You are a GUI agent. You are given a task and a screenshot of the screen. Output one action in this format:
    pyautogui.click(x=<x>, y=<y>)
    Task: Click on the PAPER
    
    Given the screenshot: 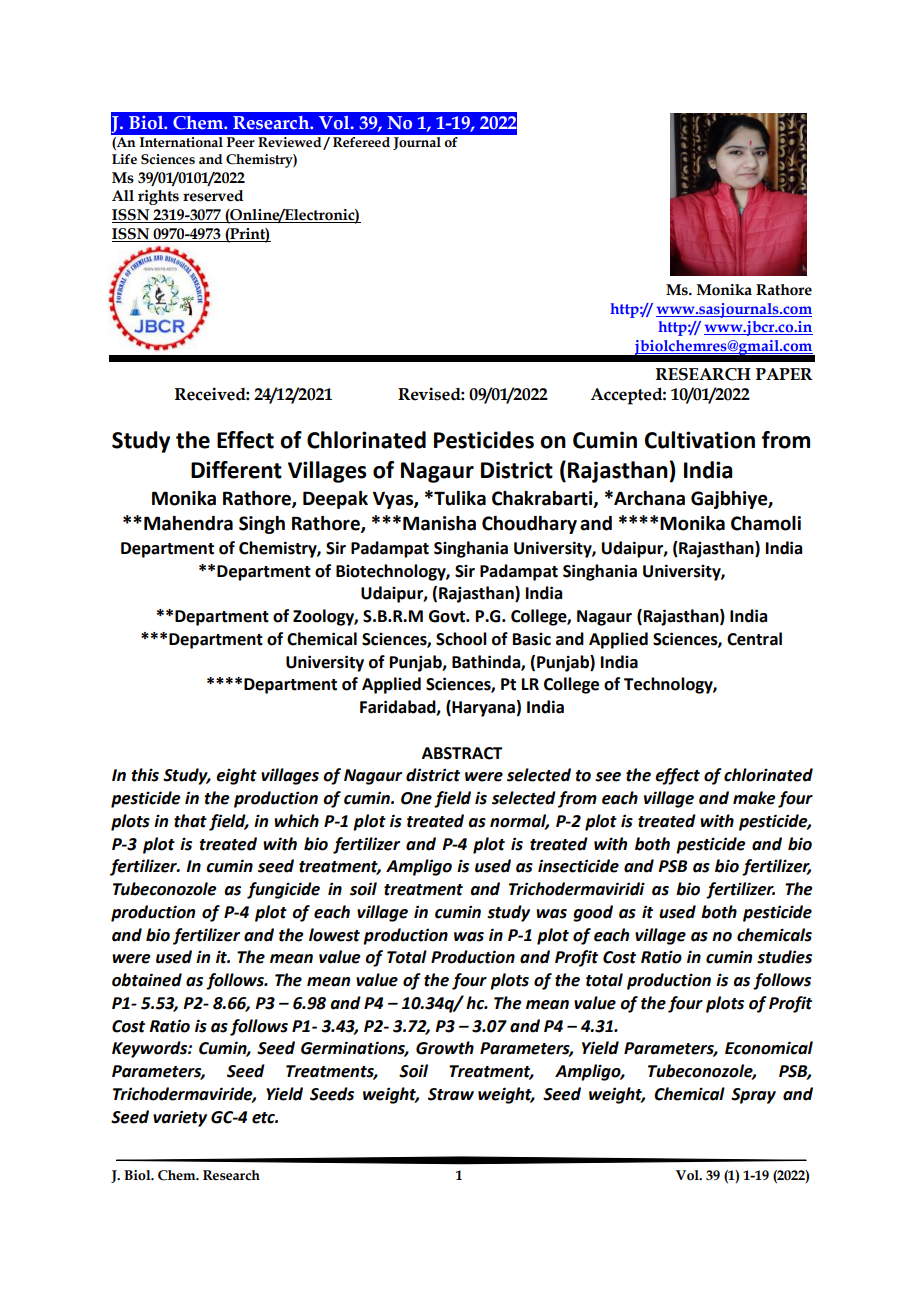 What is the action you would take?
    pyautogui.click(x=784, y=374)
